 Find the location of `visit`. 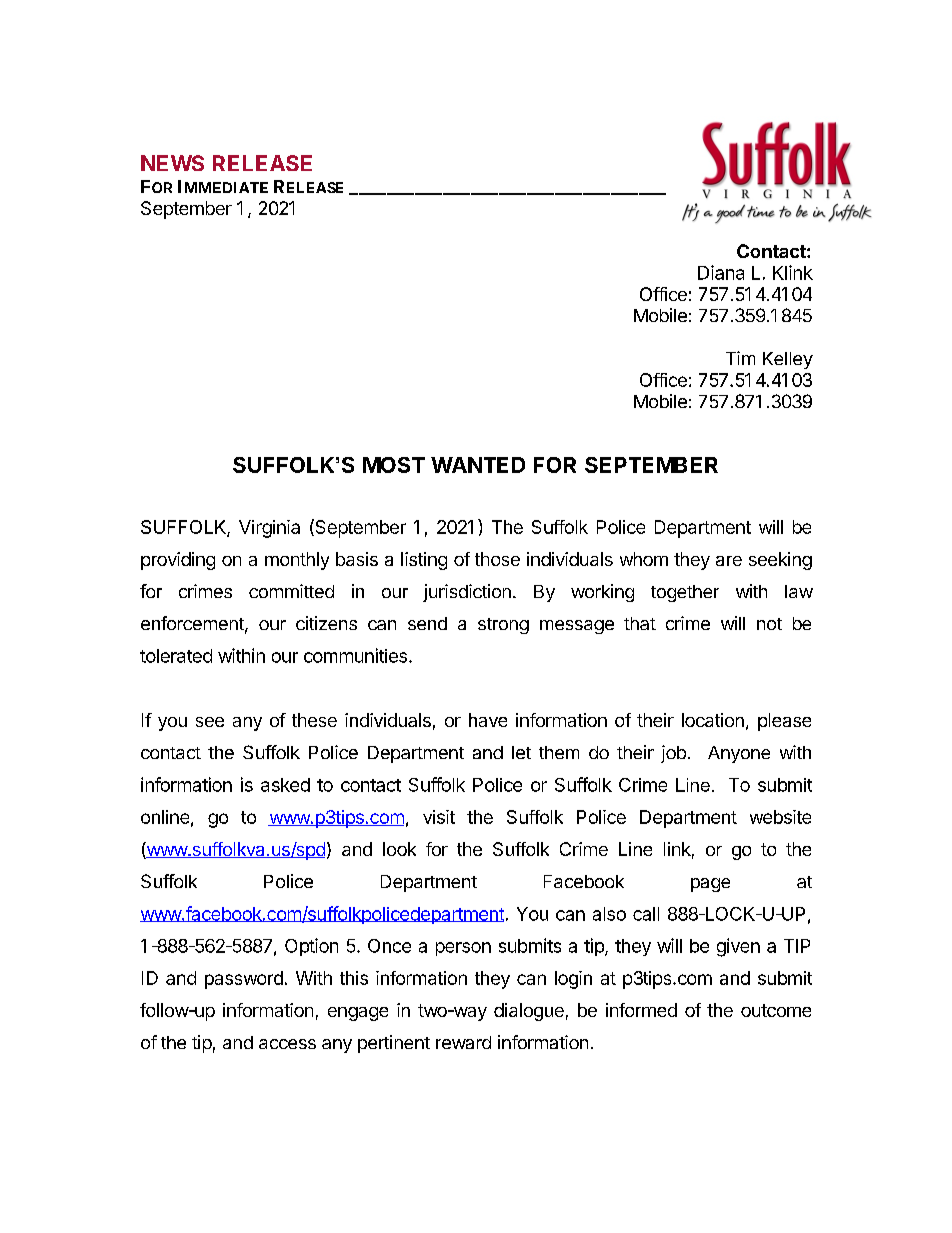

visit is located at coordinates (439, 817).
